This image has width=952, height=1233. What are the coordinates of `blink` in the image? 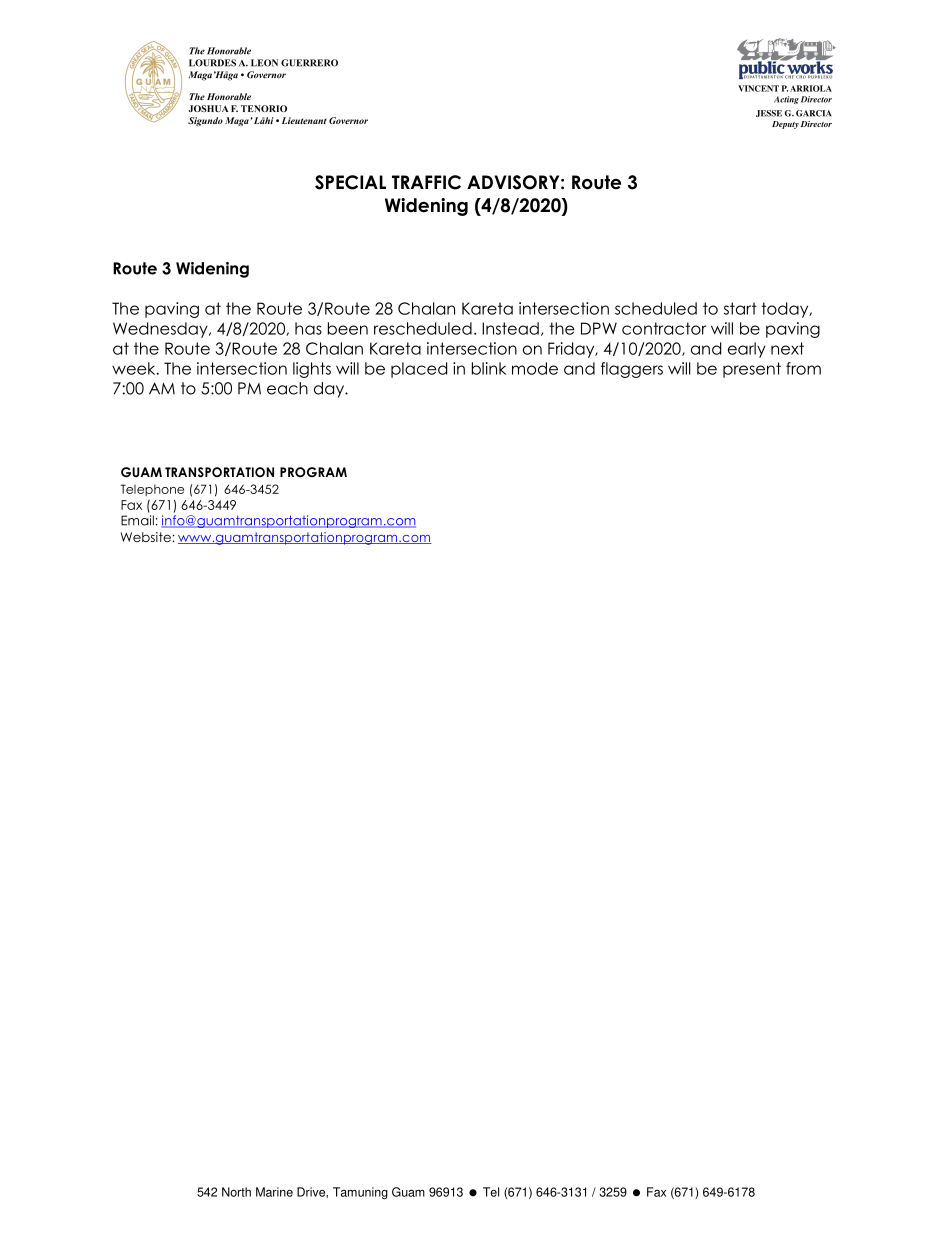 It's located at (489, 368).
